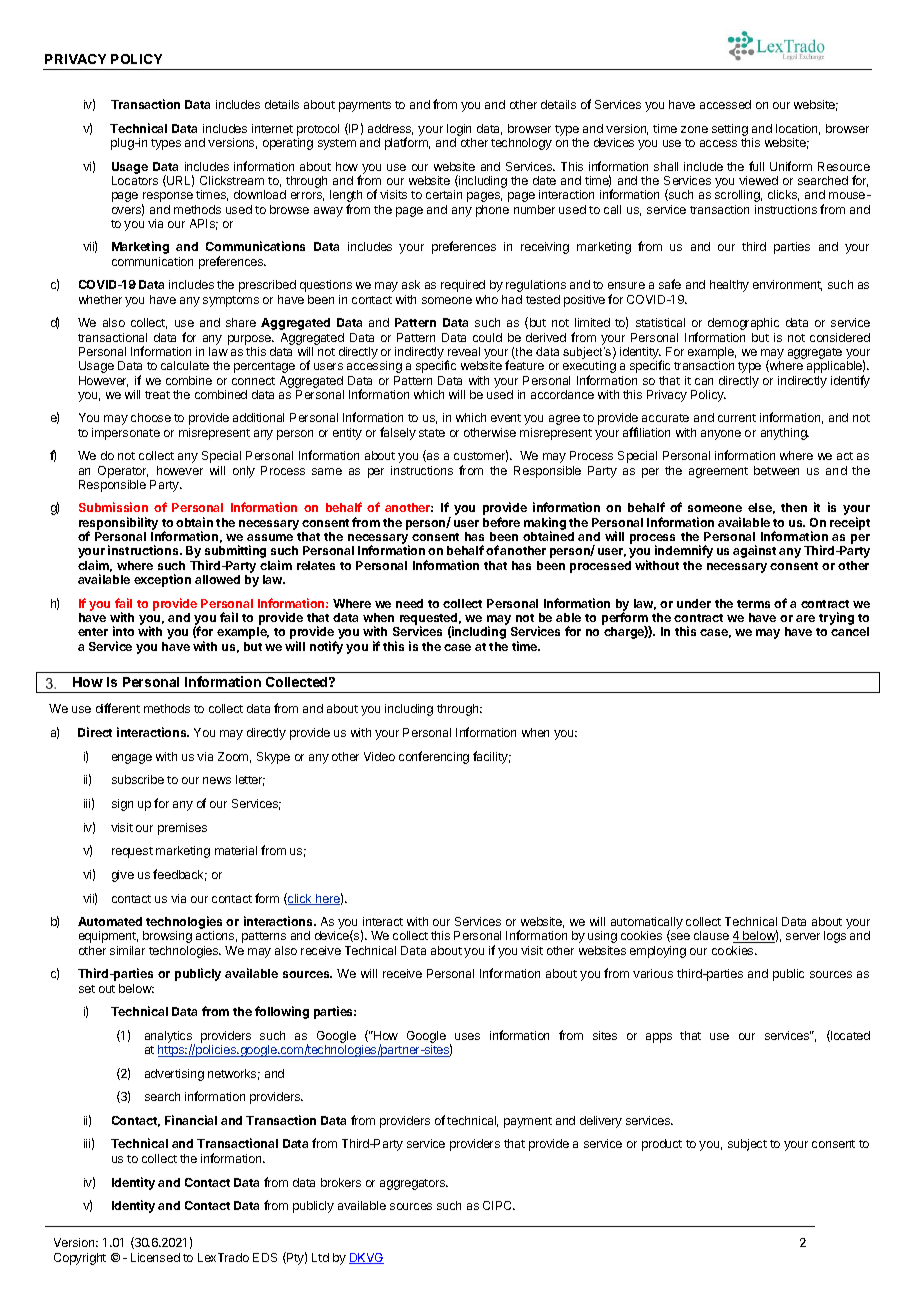 The height and width of the image is (1308, 924). Describe the element at coordinates (155, 1257) in the image. I see `Licensed` at that location.
